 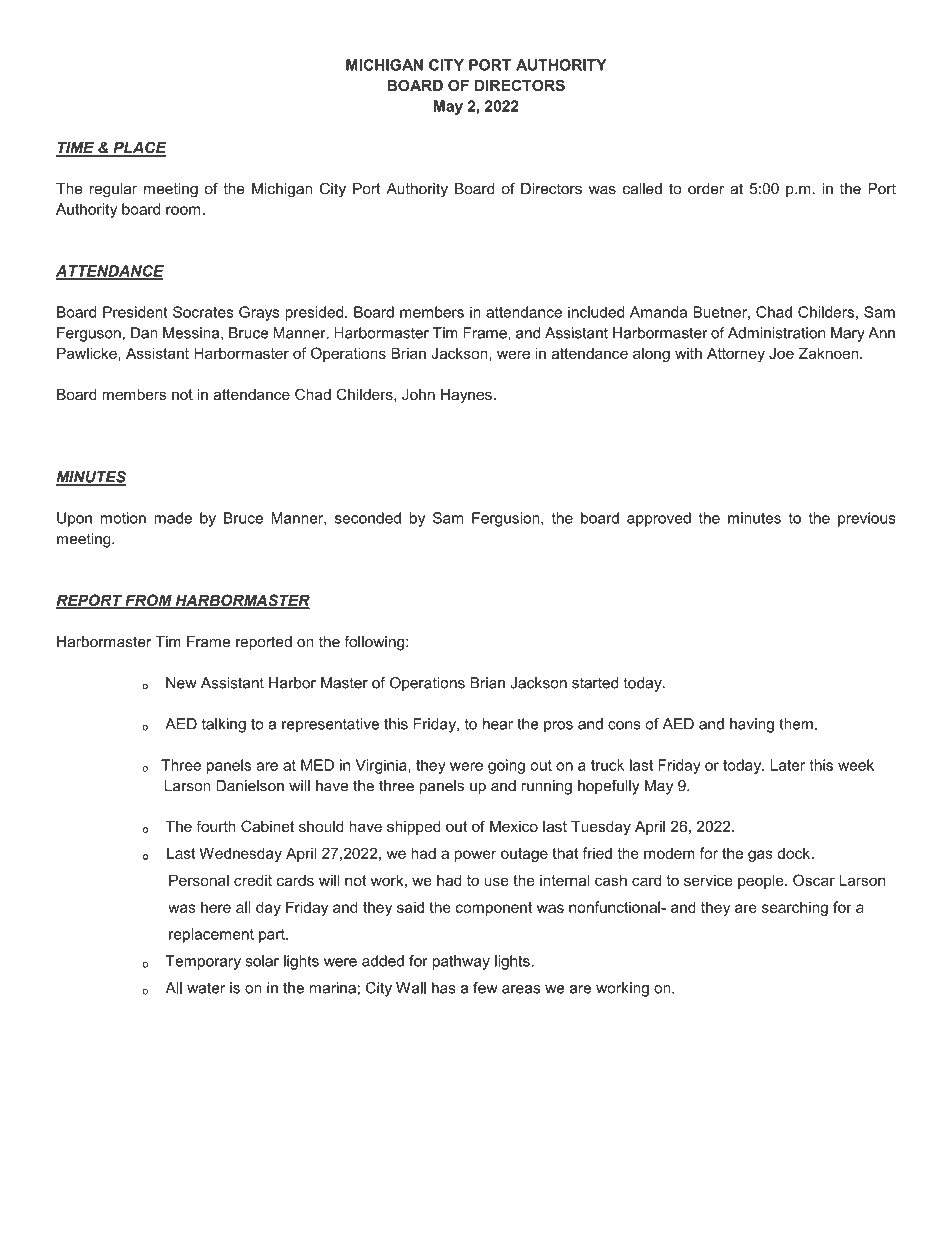 I want to click on called, so click(x=642, y=189).
